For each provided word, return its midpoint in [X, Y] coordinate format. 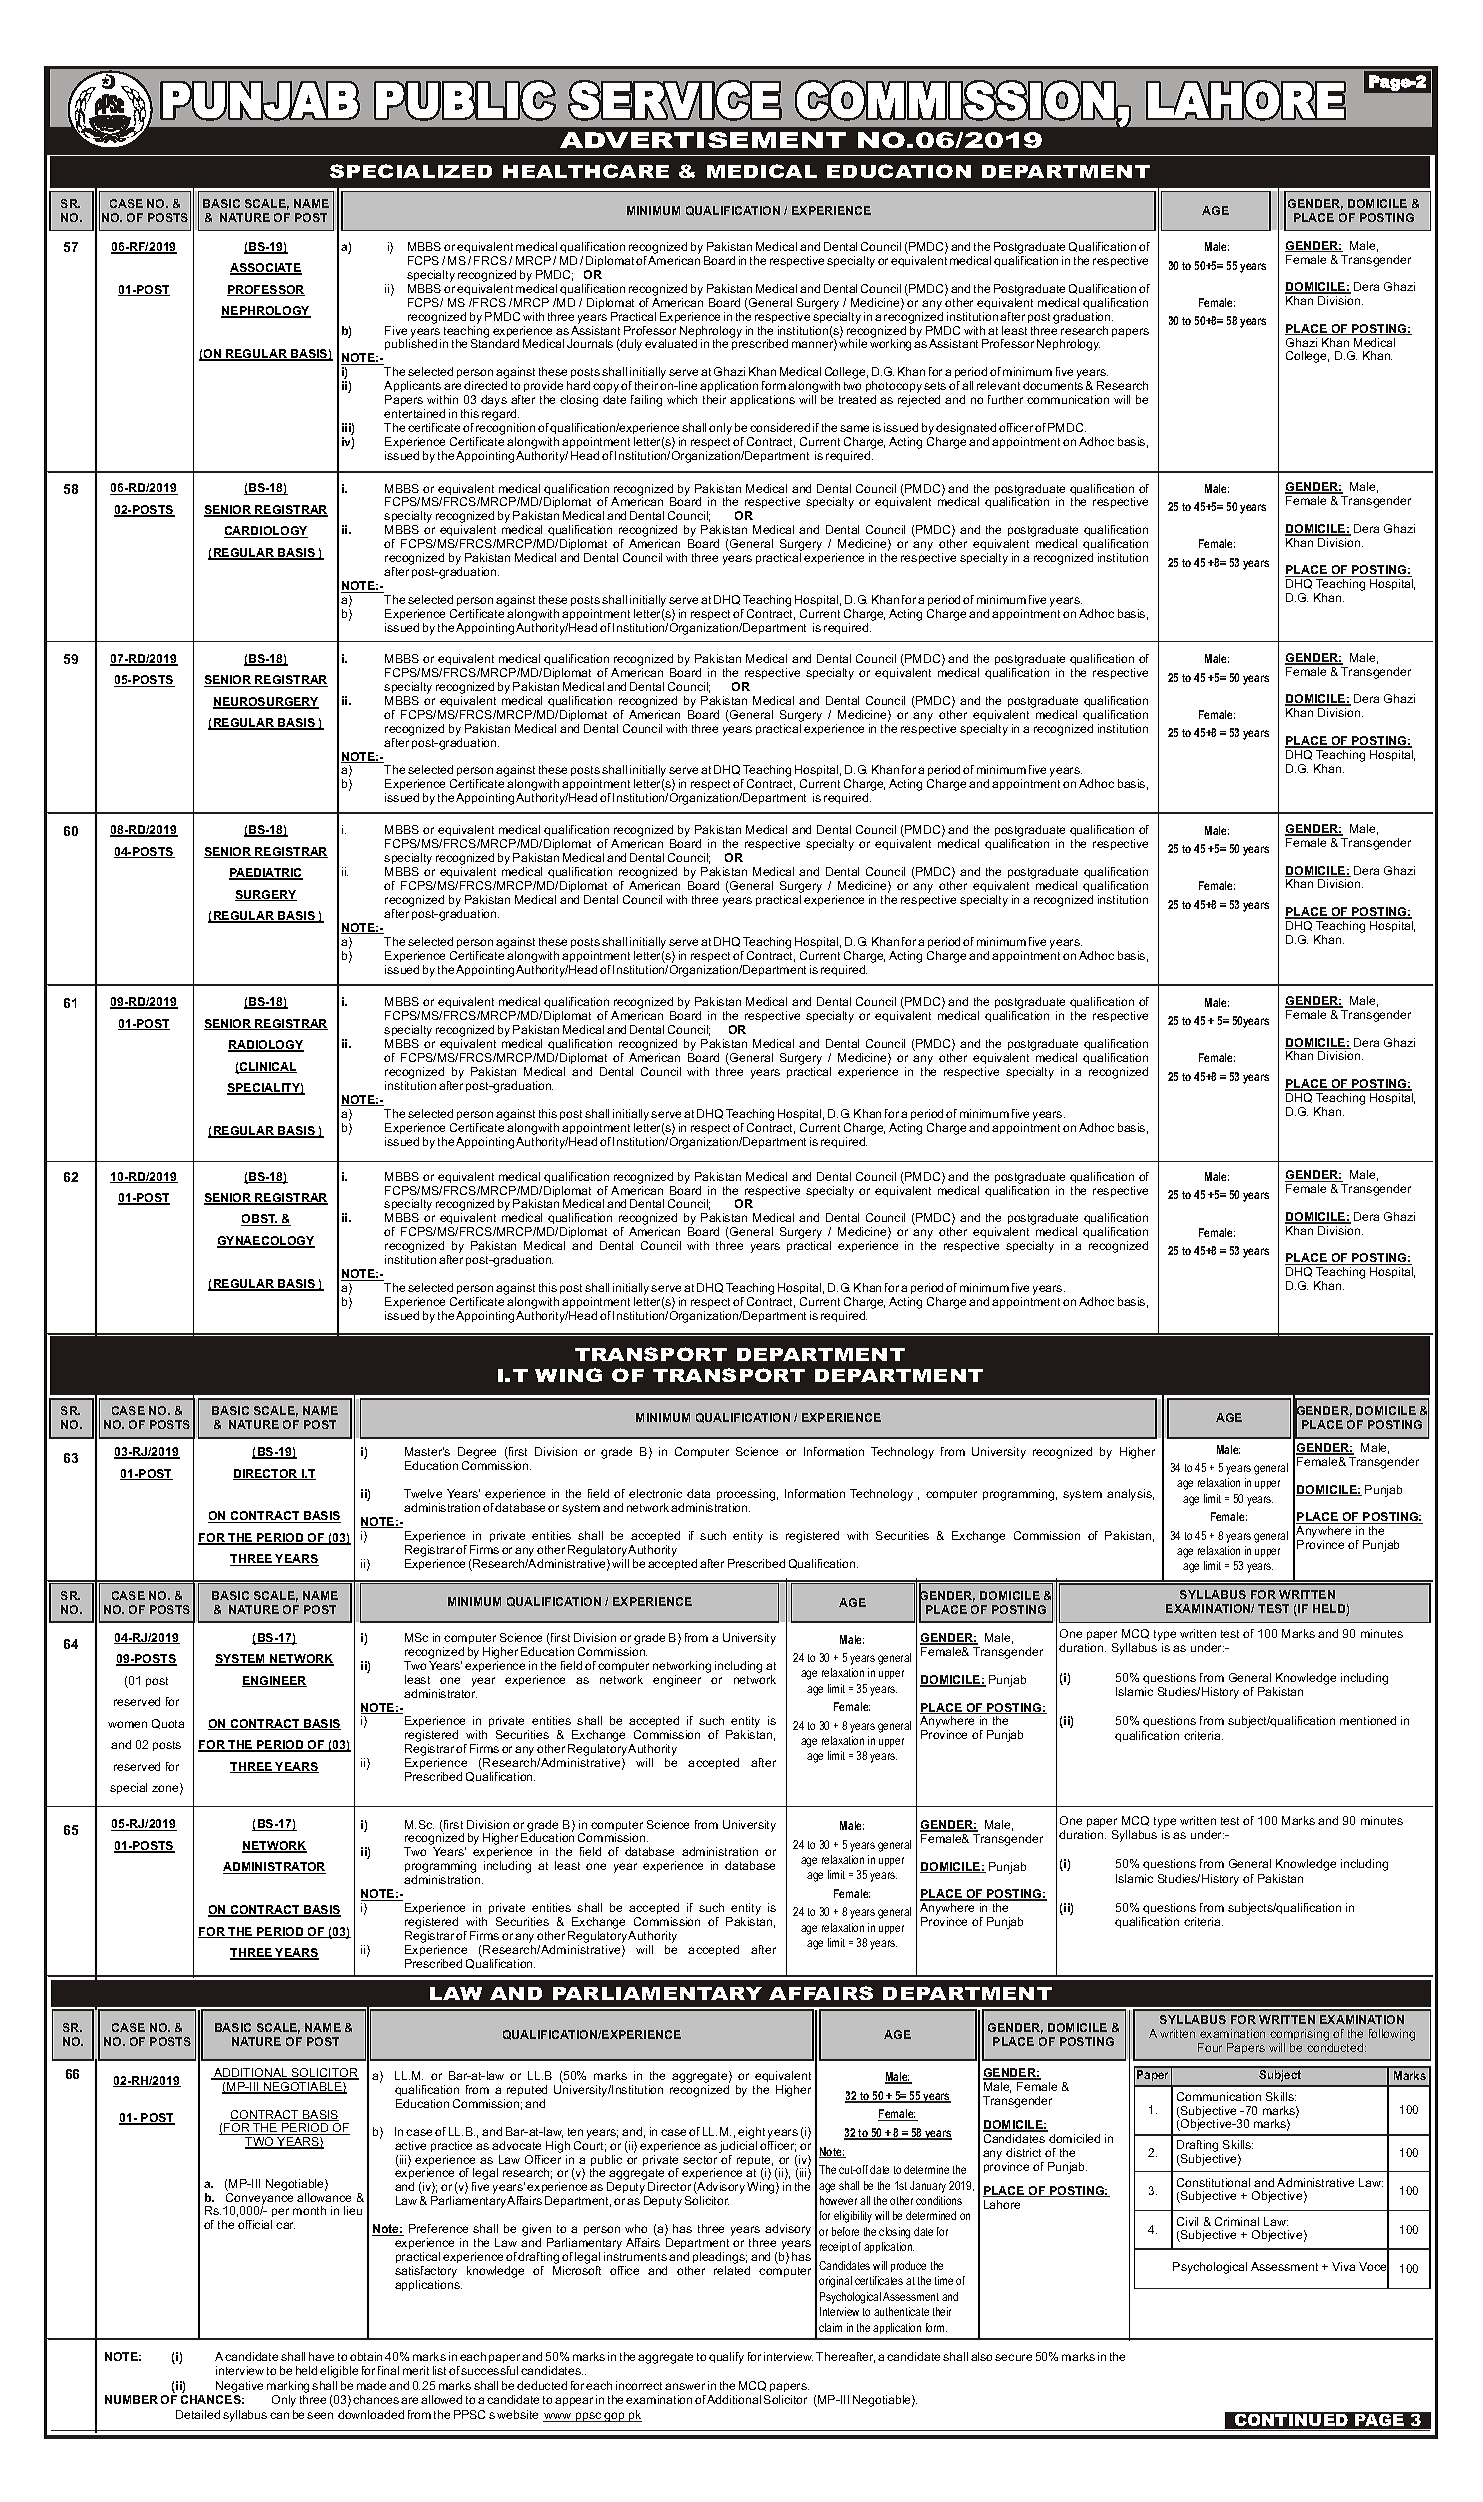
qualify [726, 2358]
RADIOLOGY [266, 1046]
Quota [168, 1724]
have [321, 2356]
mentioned [1368, 1720]
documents [1053, 385]
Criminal [1237, 2221]
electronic [655, 1493]
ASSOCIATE [266, 269]
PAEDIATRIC [266, 874]
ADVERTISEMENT [703, 140]
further [1005, 399]
